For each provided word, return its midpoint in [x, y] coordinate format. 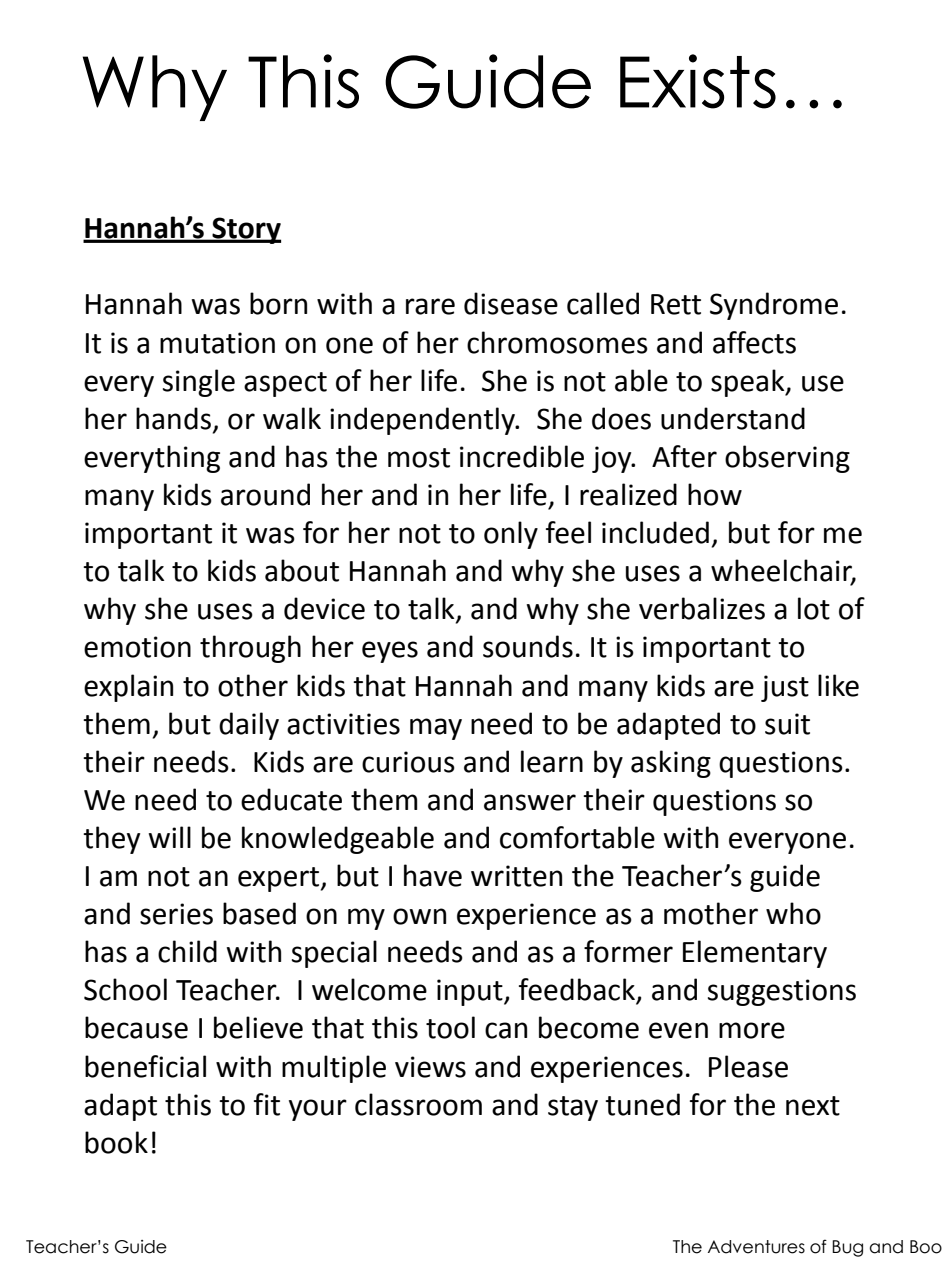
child [187, 951]
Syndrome [774, 306]
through [250, 649]
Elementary [755, 954]
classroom [418, 1104]
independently [424, 421]
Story [246, 230]
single [199, 383]
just [785, 688]
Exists [698, 81]
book [116, 1142]
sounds [528, 646]
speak [749, 383]
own [419, 916]
